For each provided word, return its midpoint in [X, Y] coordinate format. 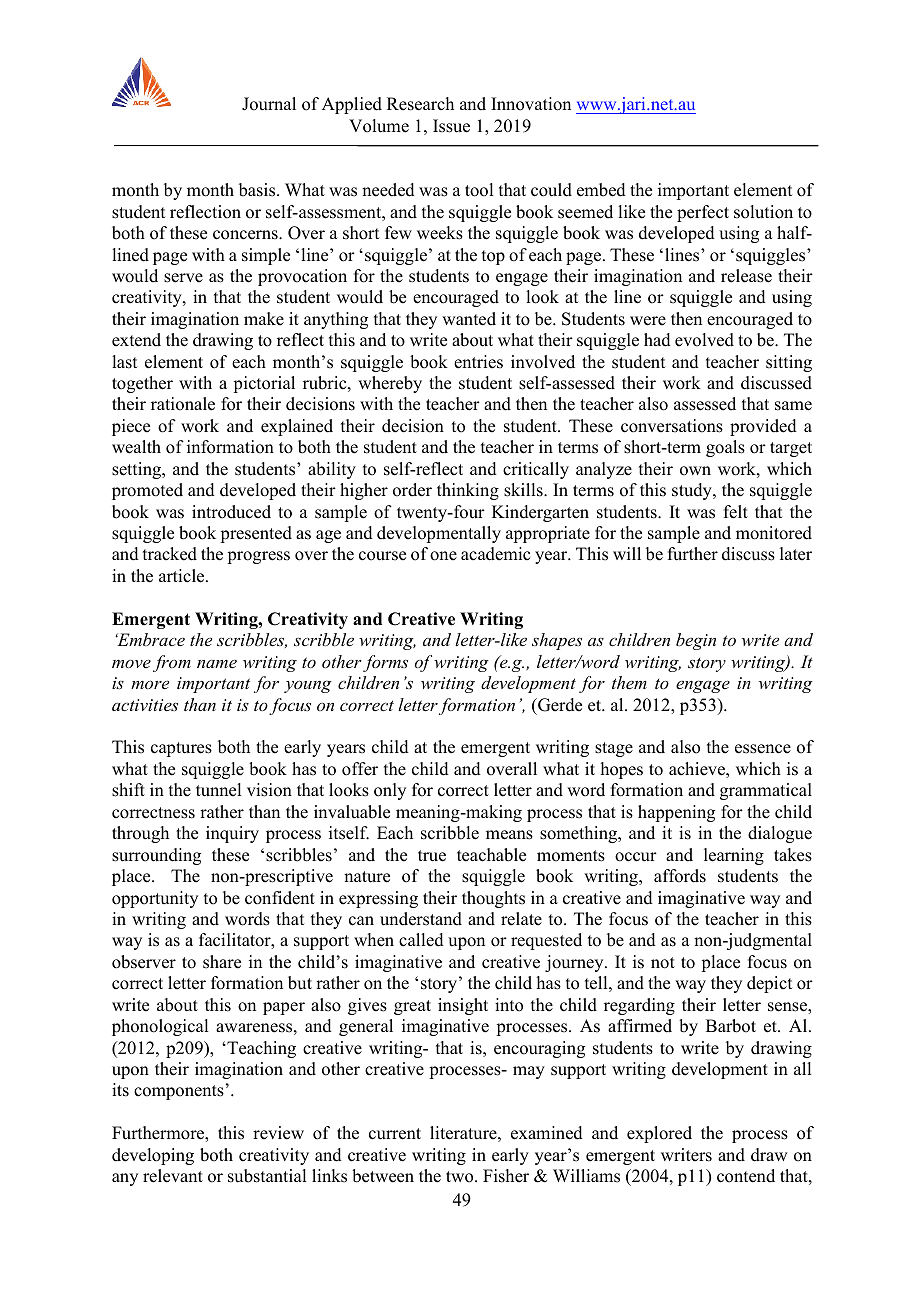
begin [696, 641]
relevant [173, 1176]
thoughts [493, 899]
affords [680, 876]
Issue [451, 126]
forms [385, 663]
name [217, 664]
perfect [703, 213]
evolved [704, 340]
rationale [183, 404]
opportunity [155, 899]
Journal [269, 104]
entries [478, 362]
